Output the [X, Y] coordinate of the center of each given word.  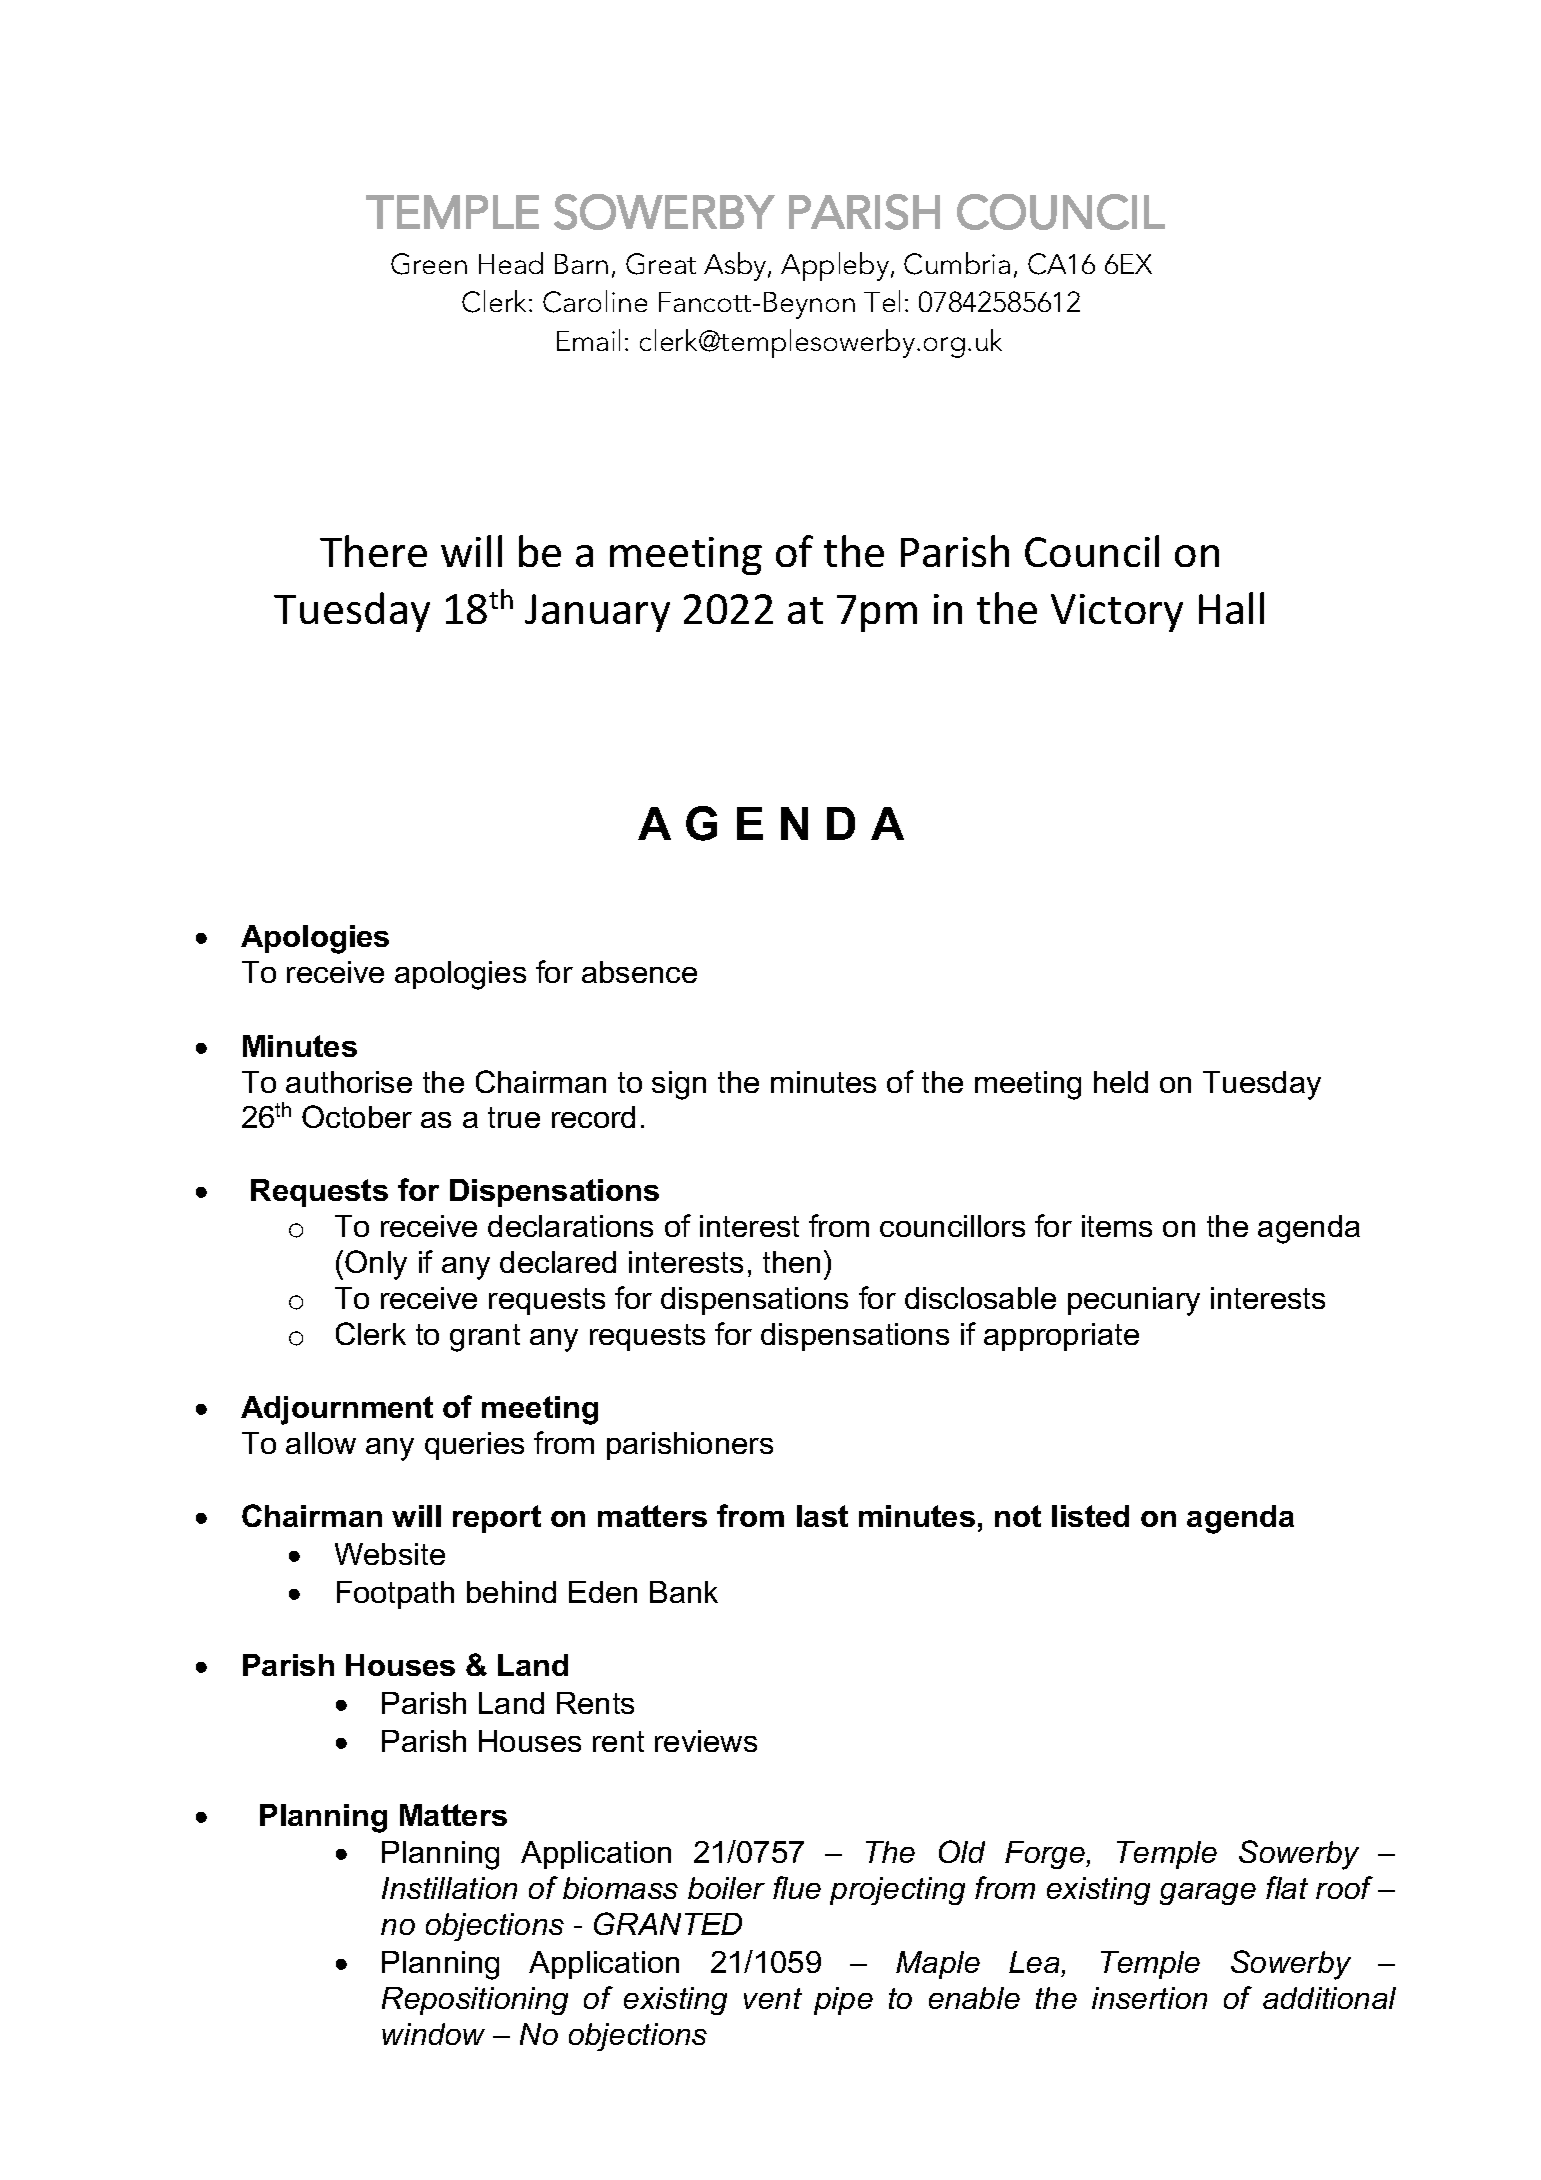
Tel [882, 301]
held [1121, 1082]
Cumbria [957, 263]
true [514, 1117]
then [791, 1262]
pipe [843, 2001]
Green [429, 264]
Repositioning [475, 2001]
